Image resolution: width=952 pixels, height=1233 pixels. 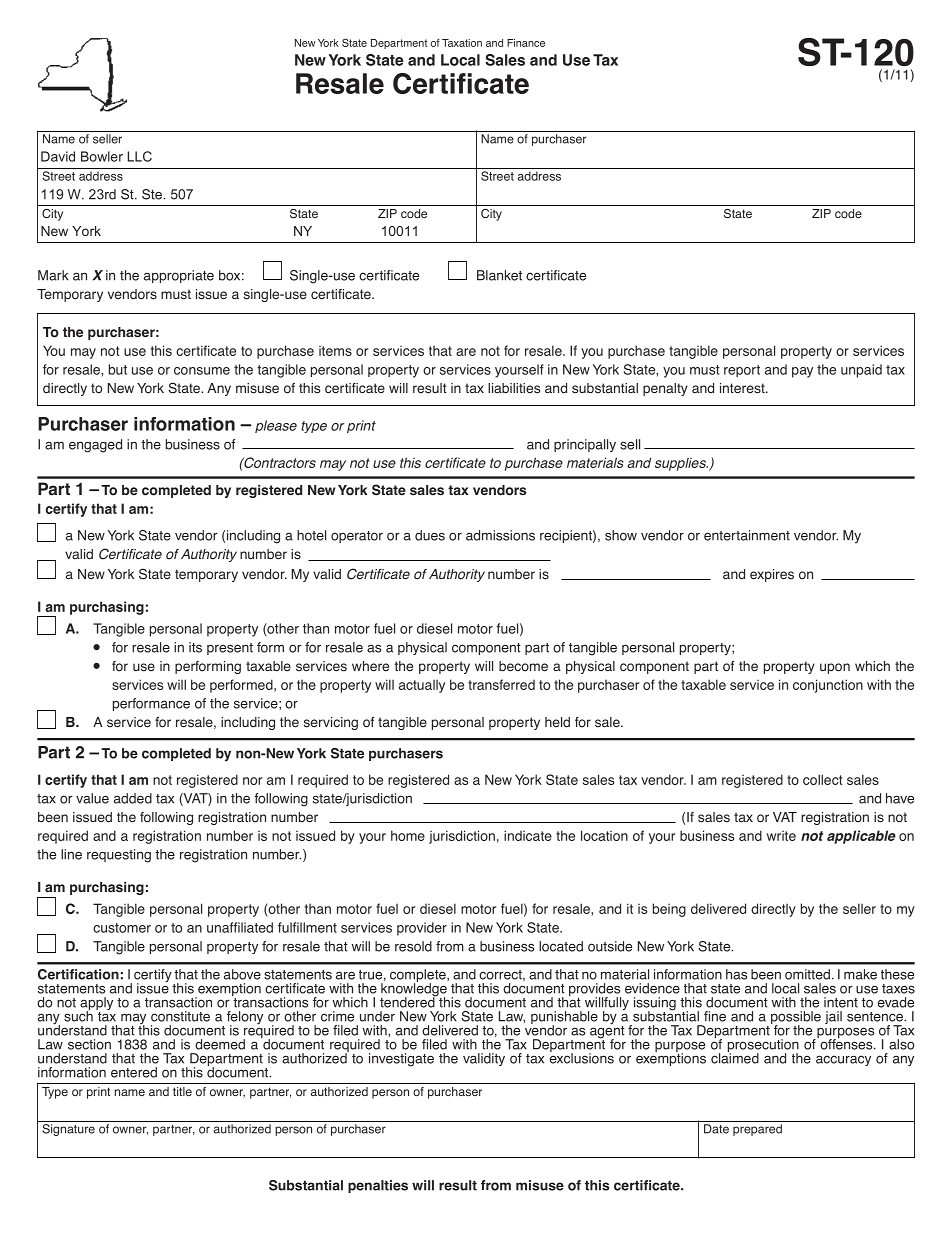 I want to click on LLC, so click(x=139, y=156).
